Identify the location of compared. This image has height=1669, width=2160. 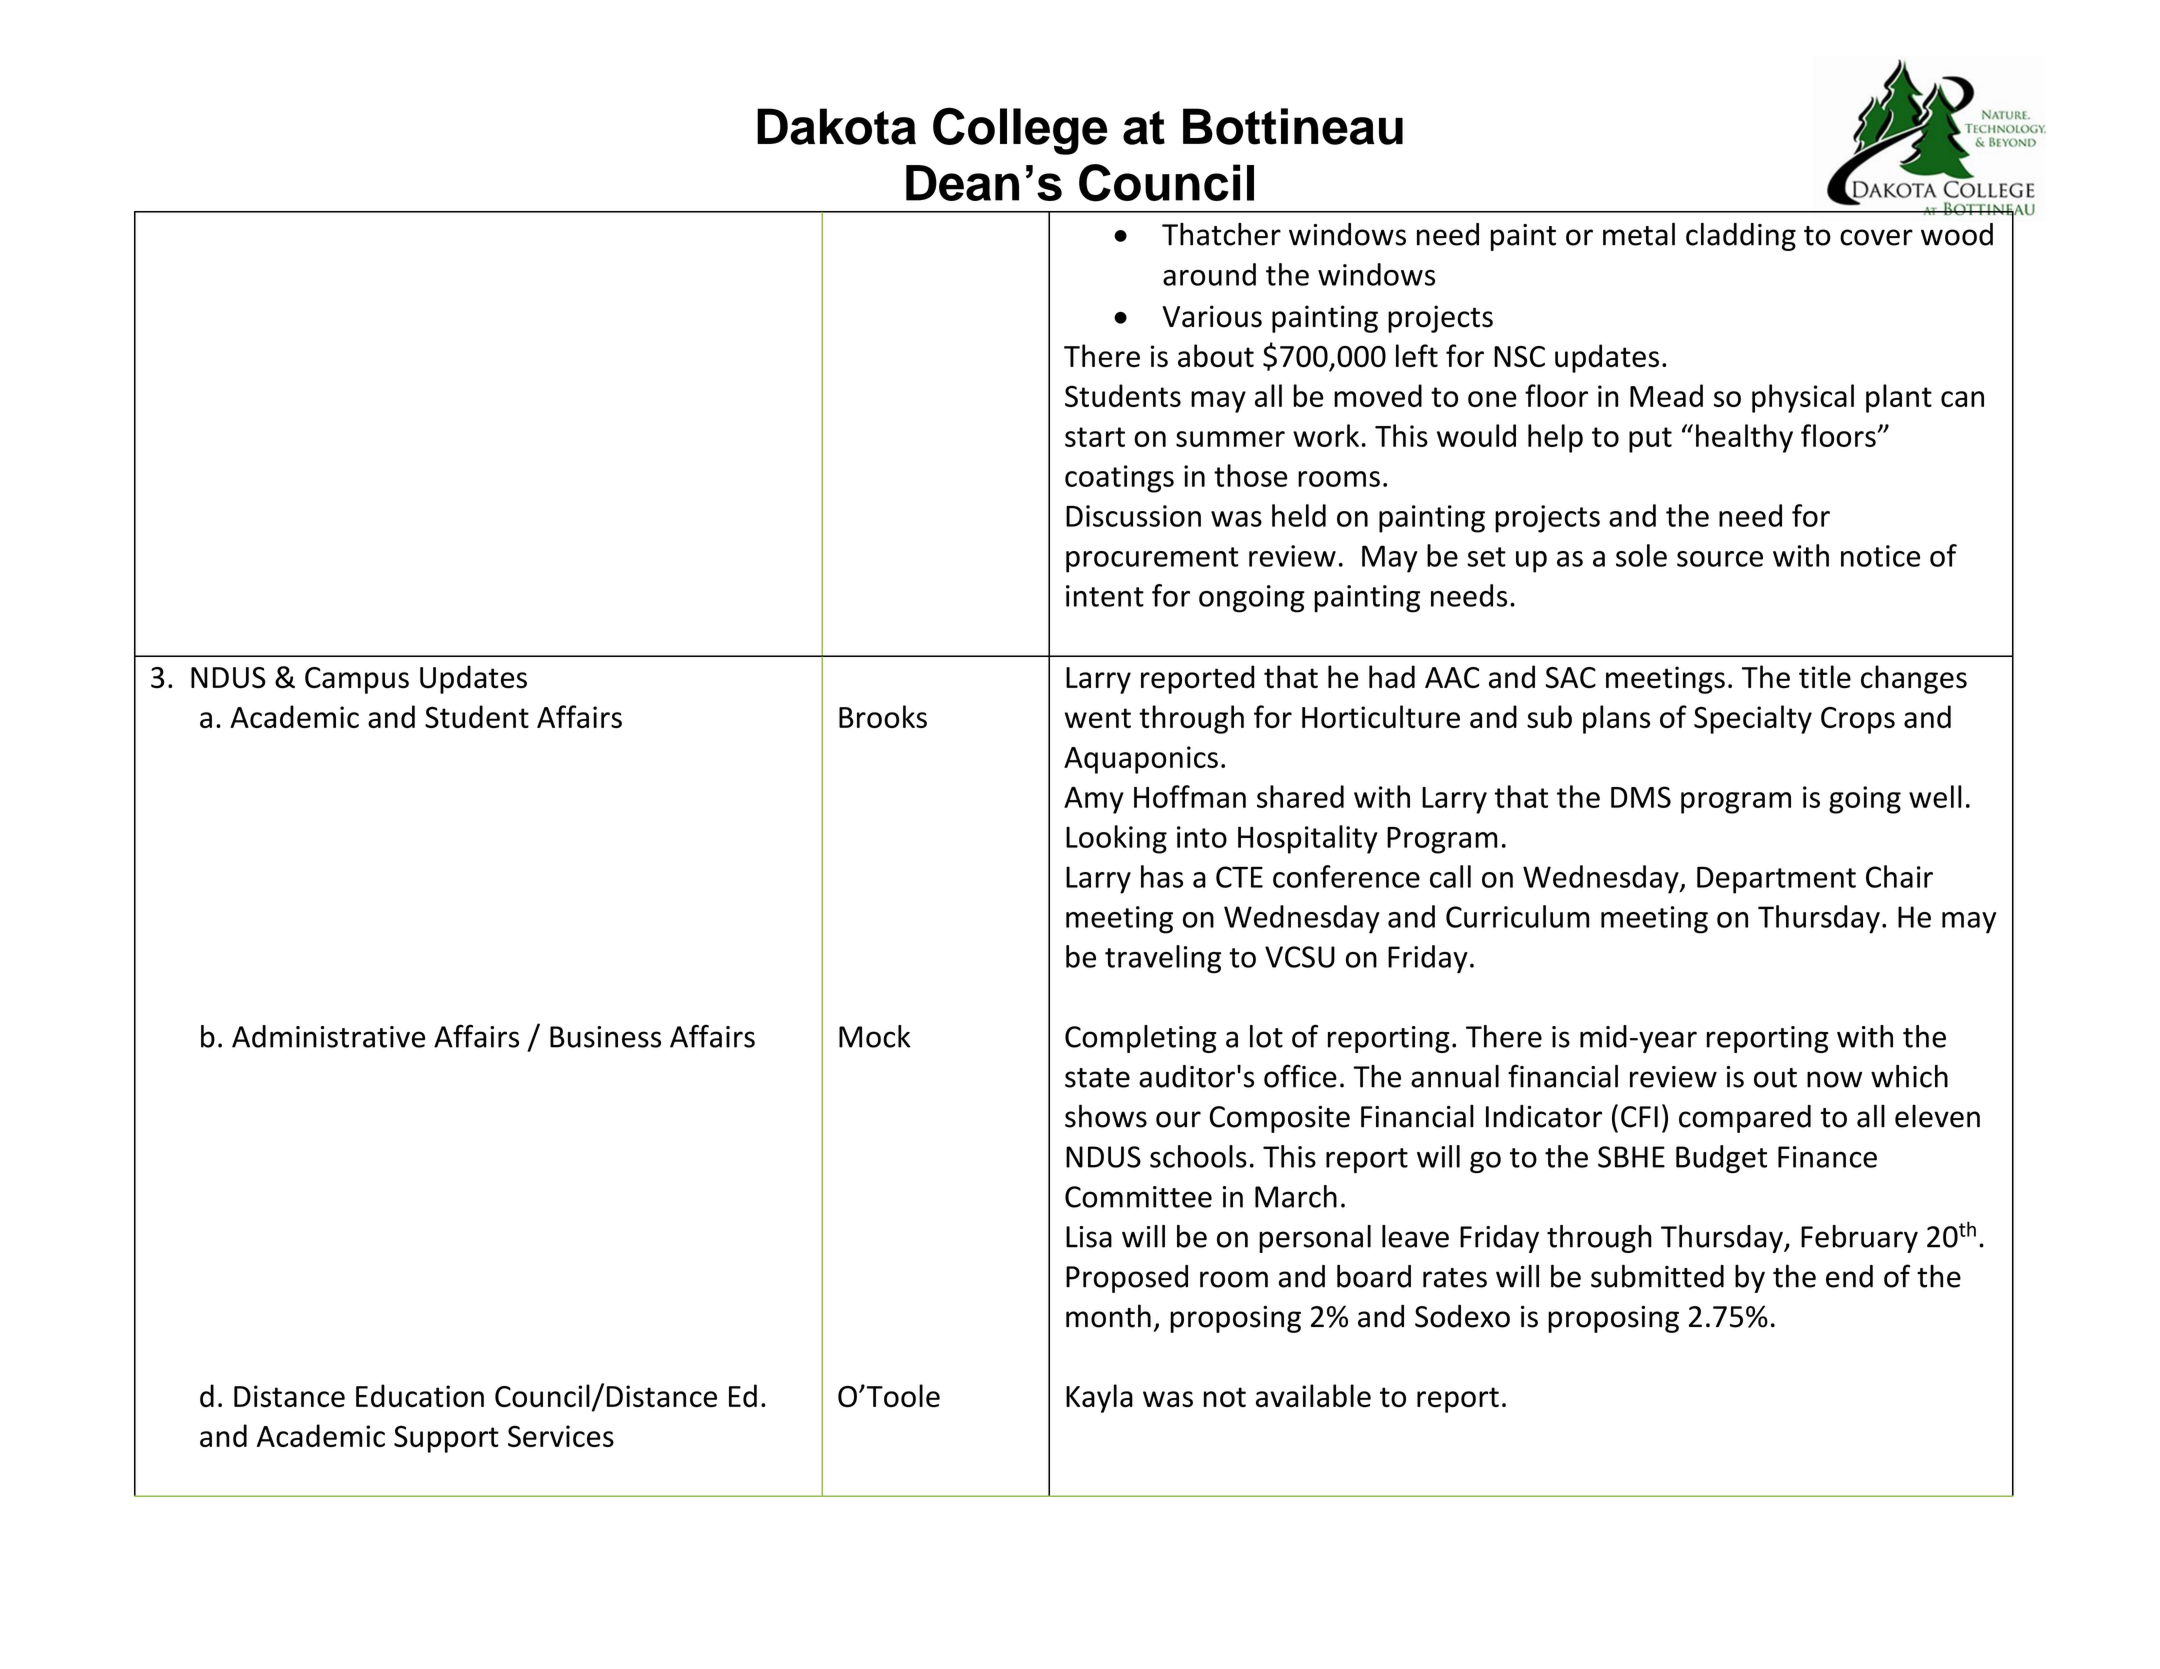
(1745, 1119).
